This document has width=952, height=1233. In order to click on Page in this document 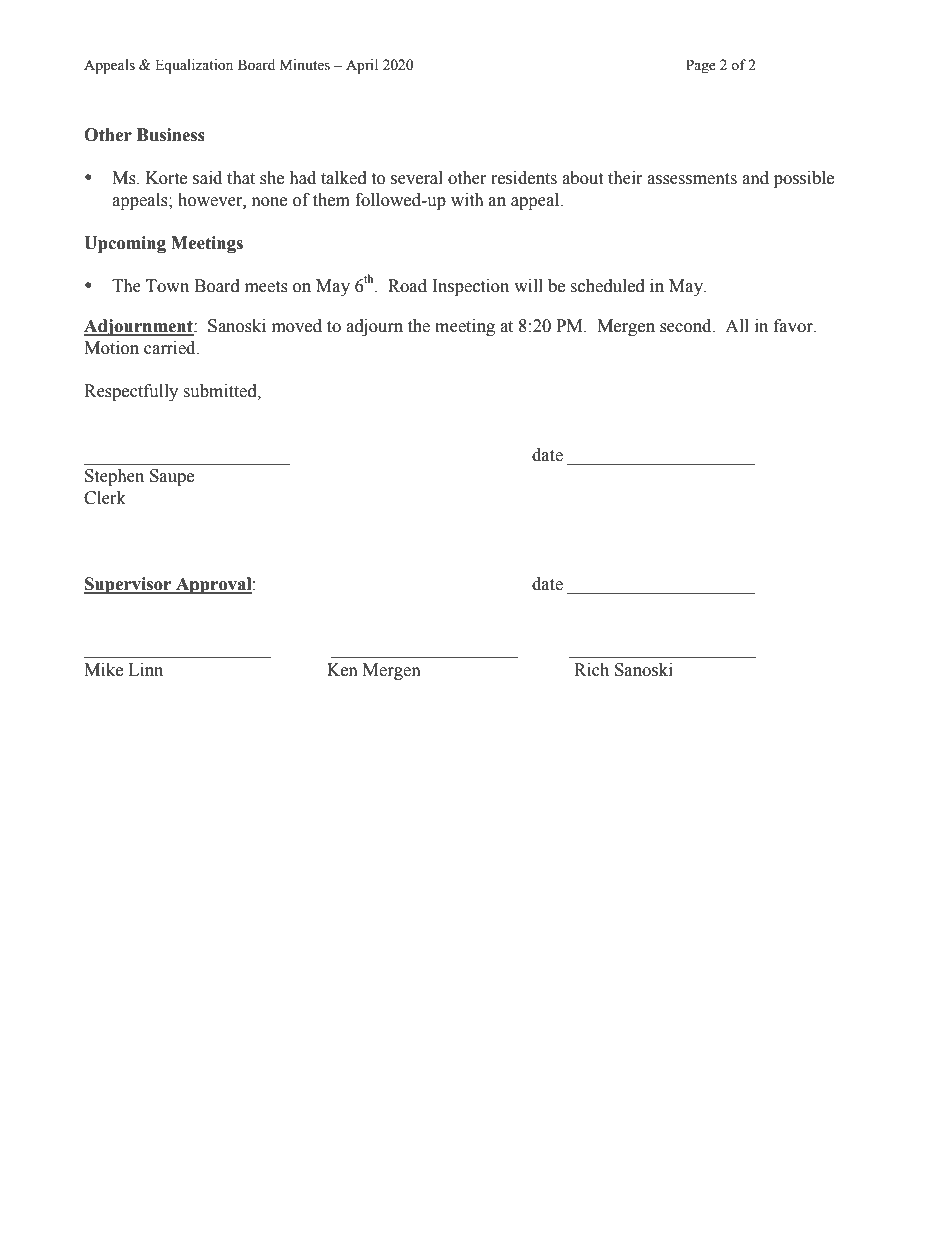, I will do `click(701, 66)`.
